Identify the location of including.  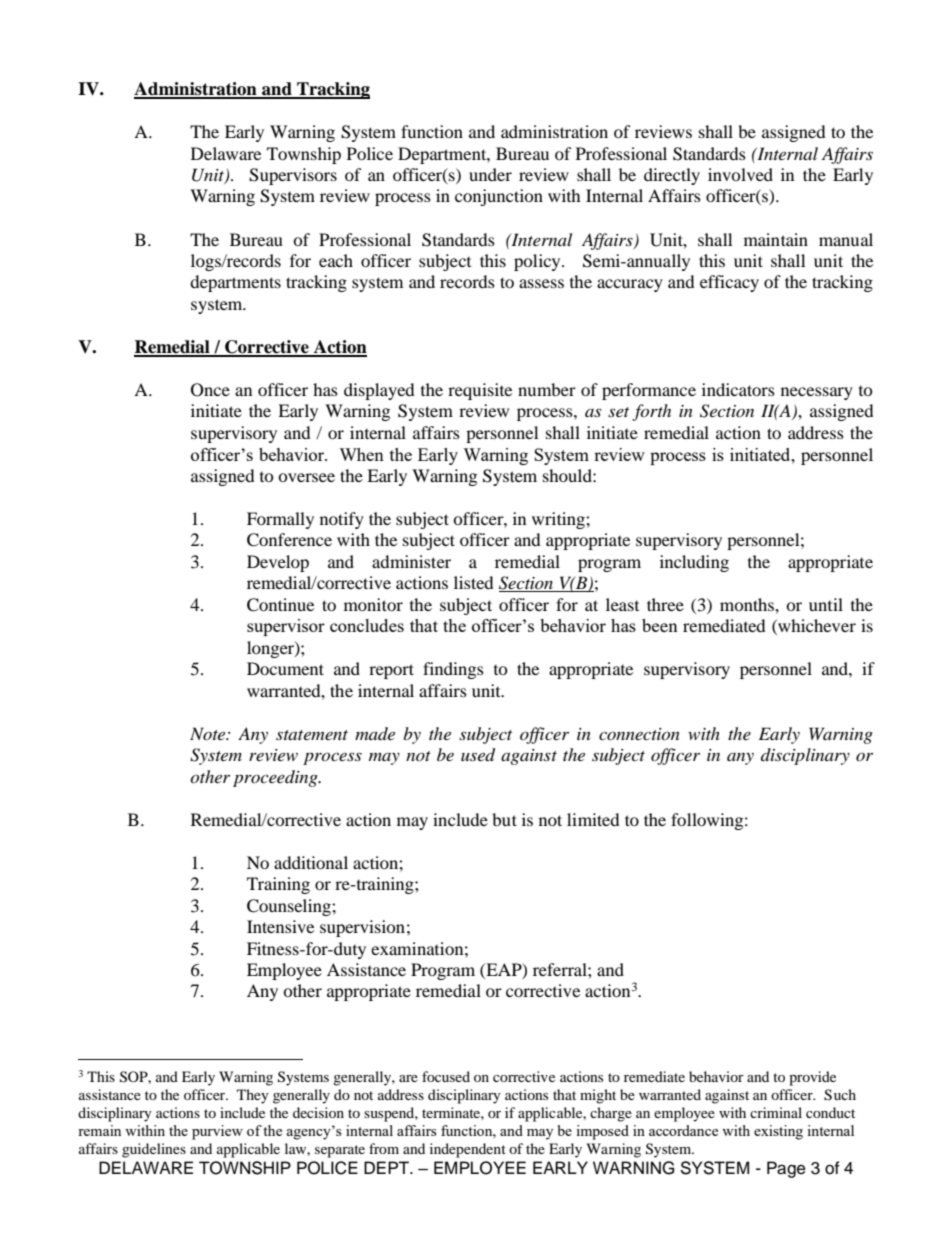
(694, 563).
